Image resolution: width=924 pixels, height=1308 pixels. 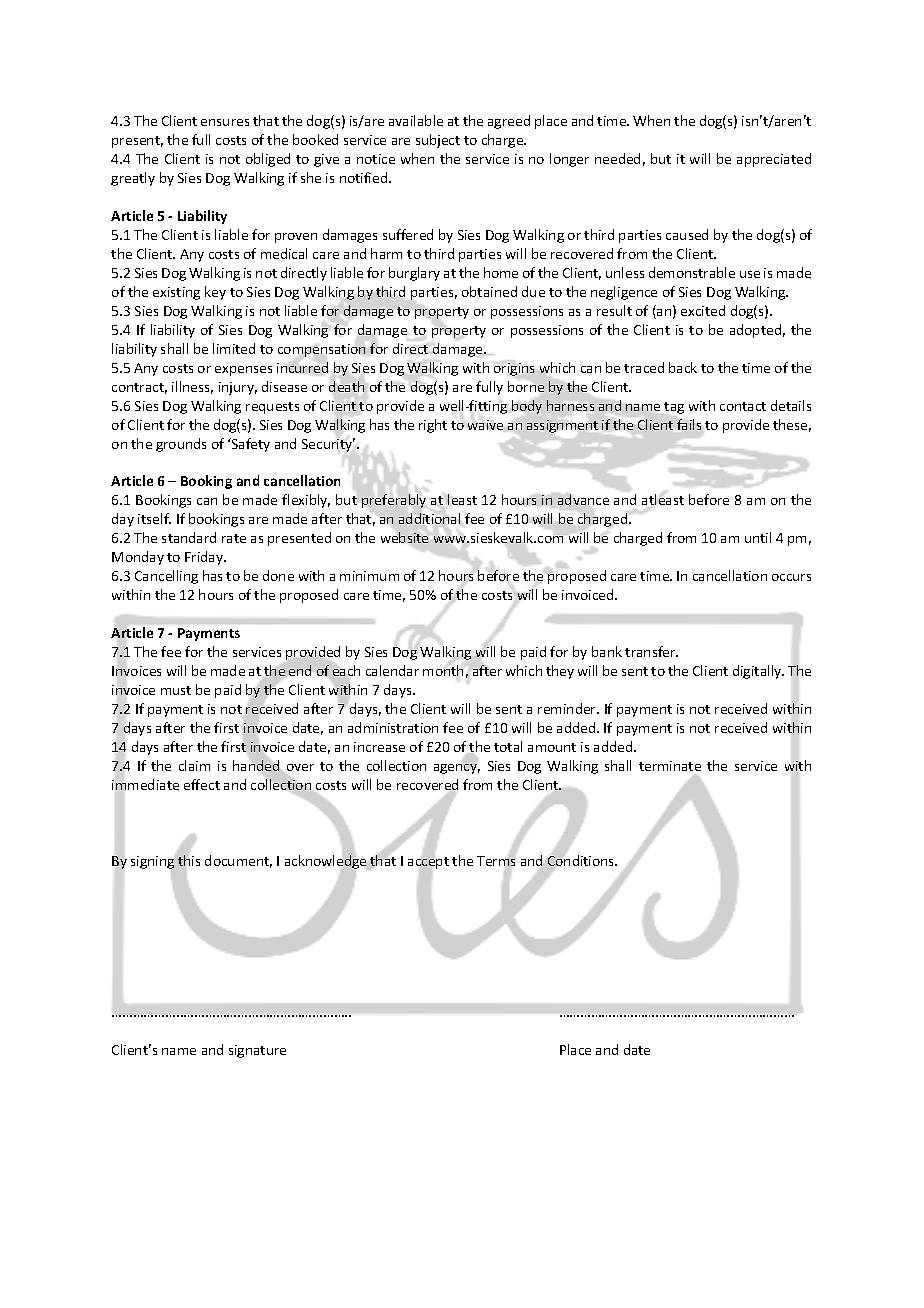 What do you see at coordinates (438, 141) in the screenshot?
I see `subject` at bounding box center [438, 141].
